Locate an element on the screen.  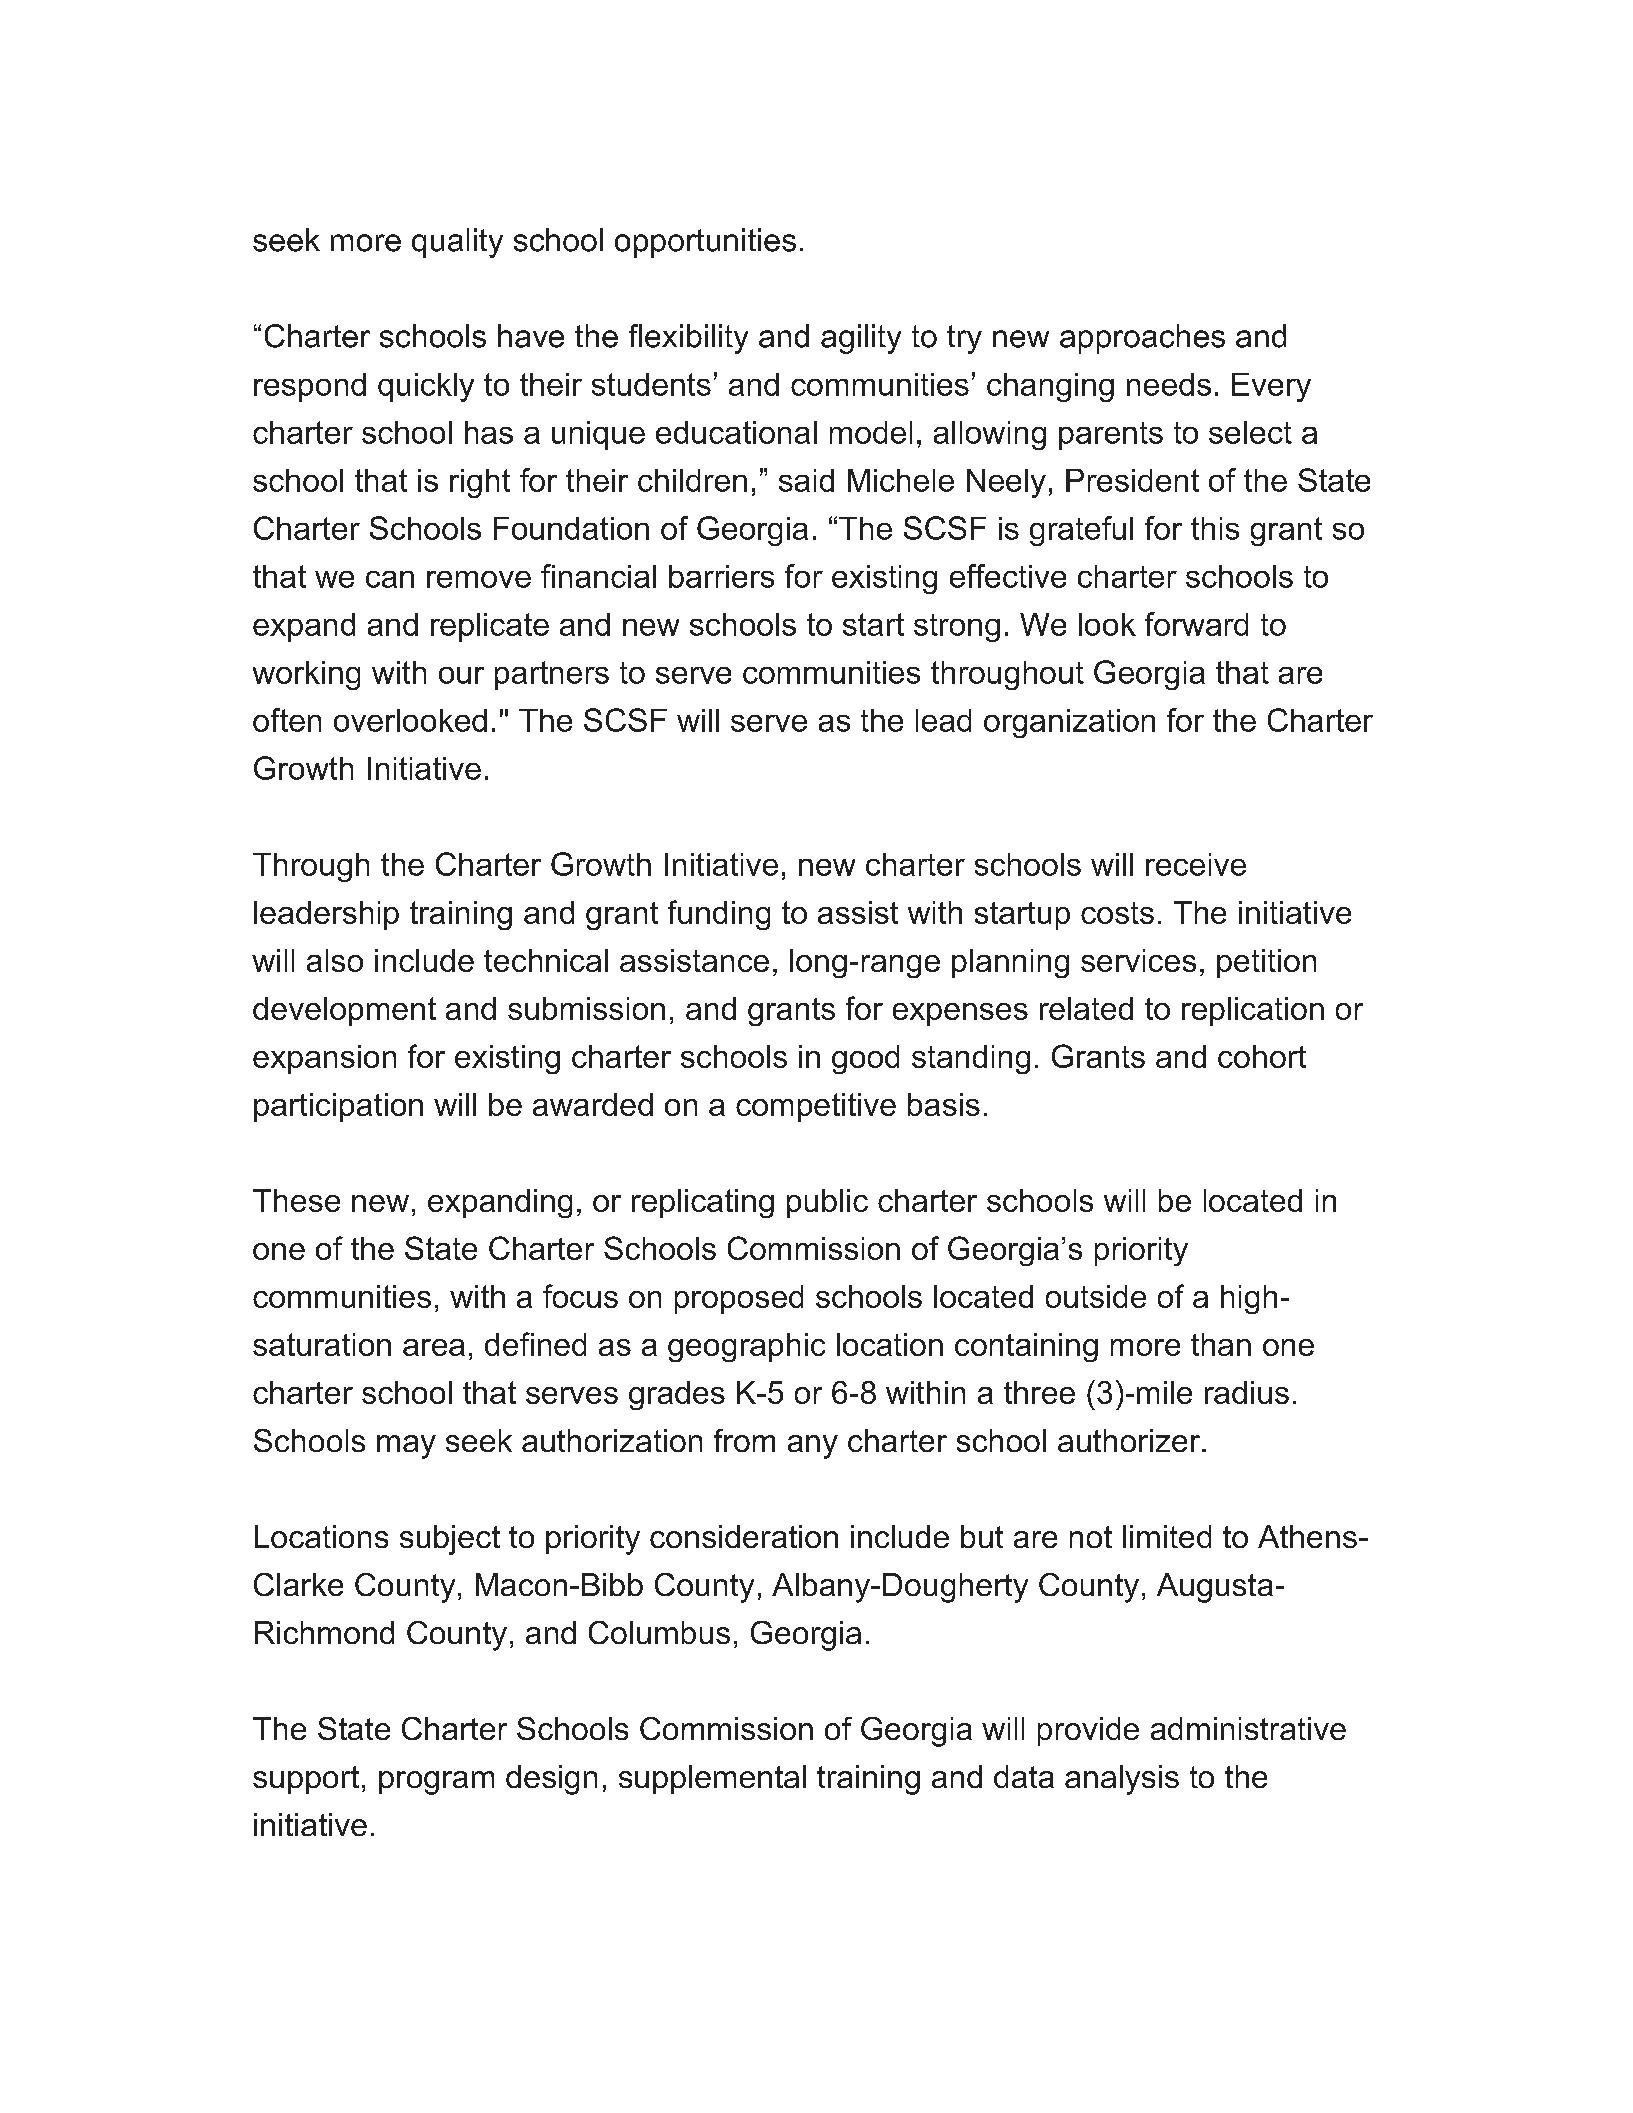
analysis is located at coordinates (1122, 1780).
